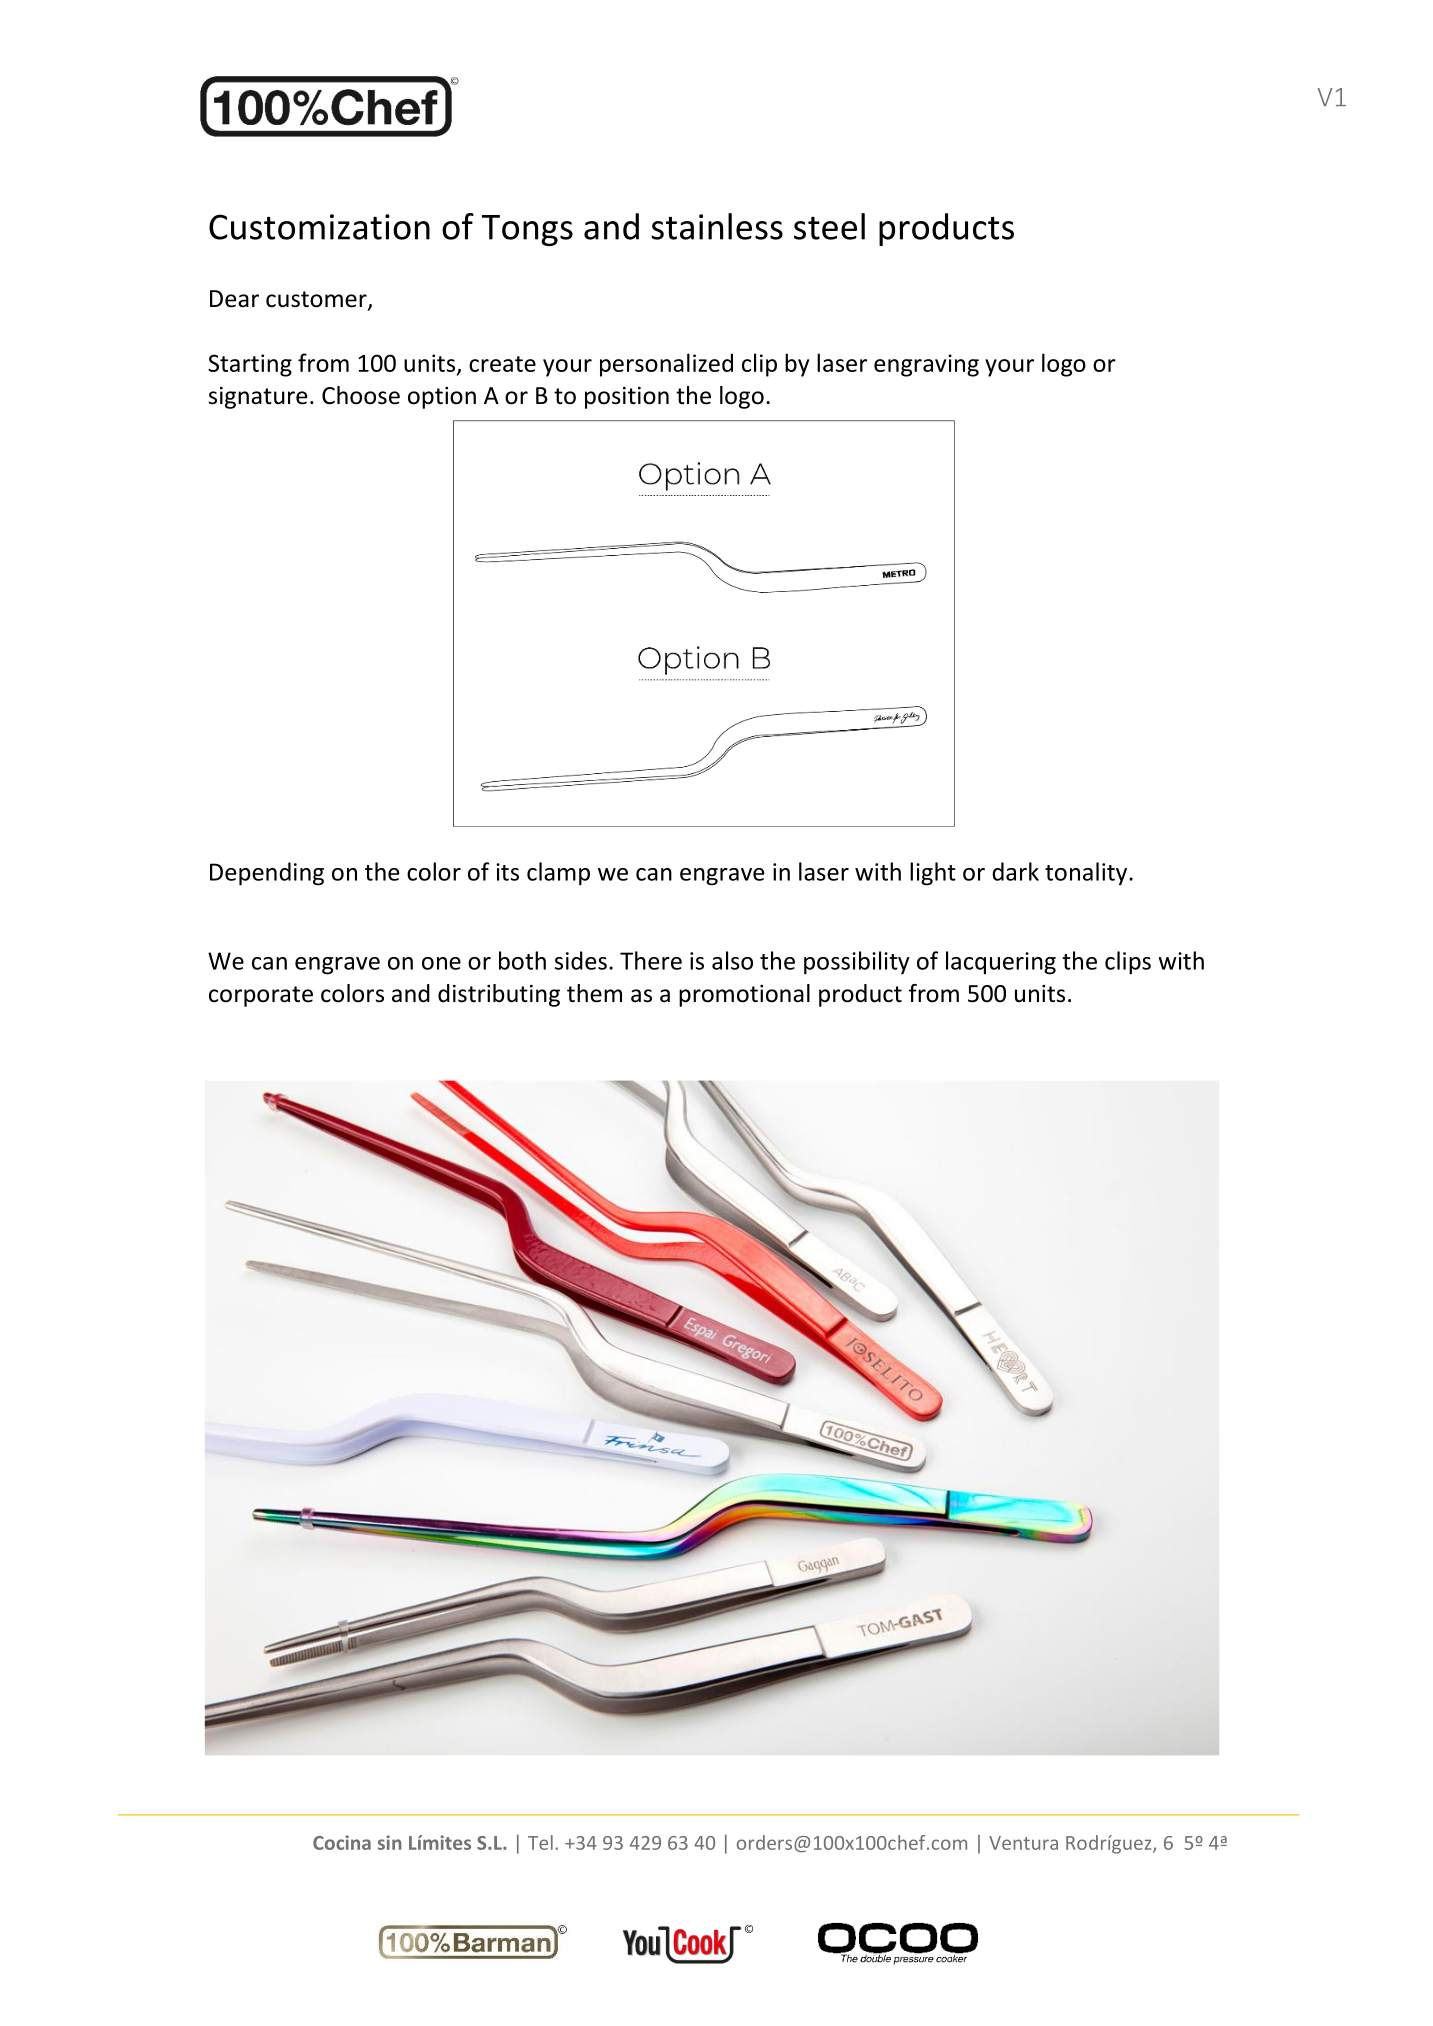  Describe the element at coordinates (717, 226) in the screenshot. I see `stainless` at that location.
